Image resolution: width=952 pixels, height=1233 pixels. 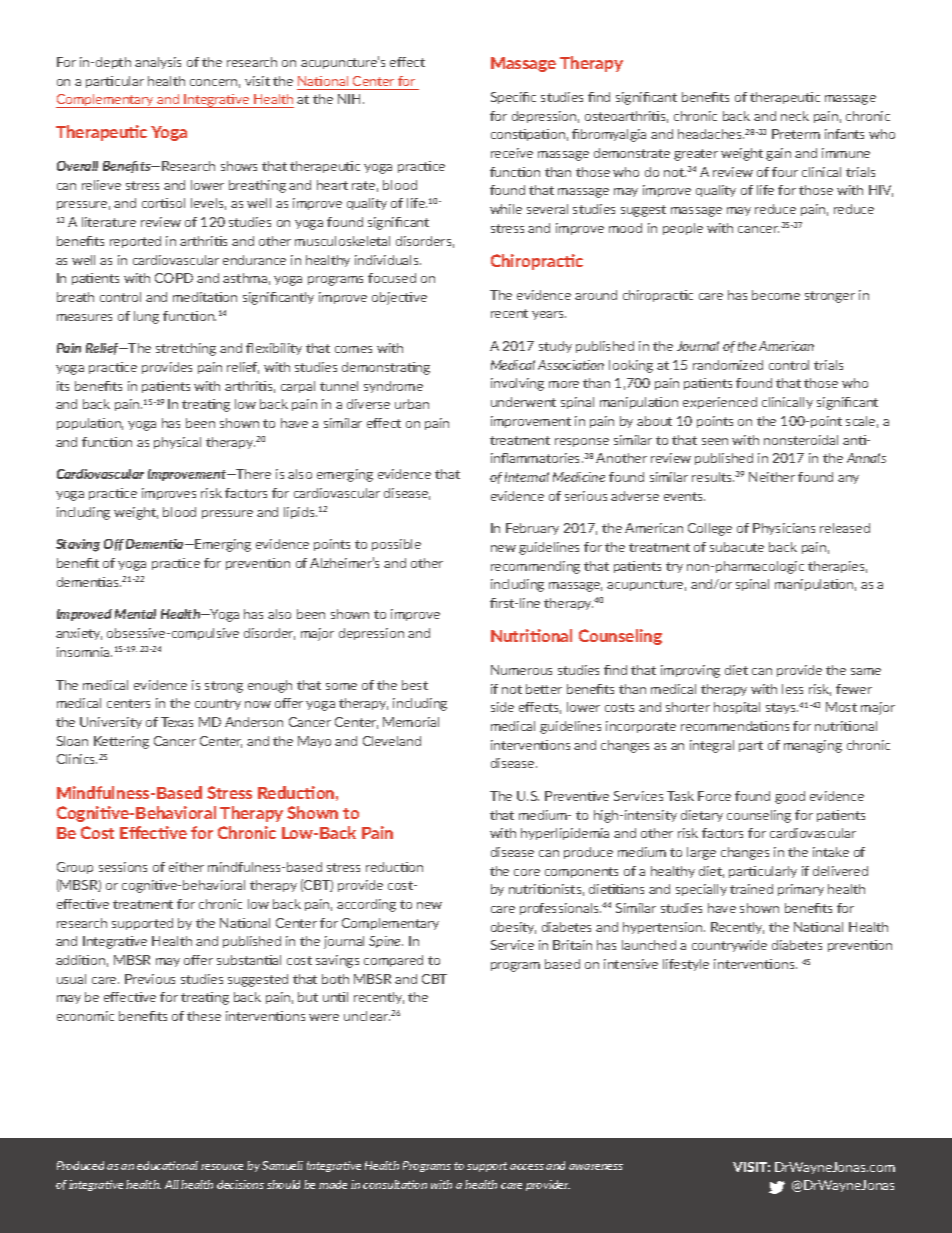 What do you see at coordinates (784, 529) in the screenshot?
I see `Physicians` at bounding box center [784, 529].
